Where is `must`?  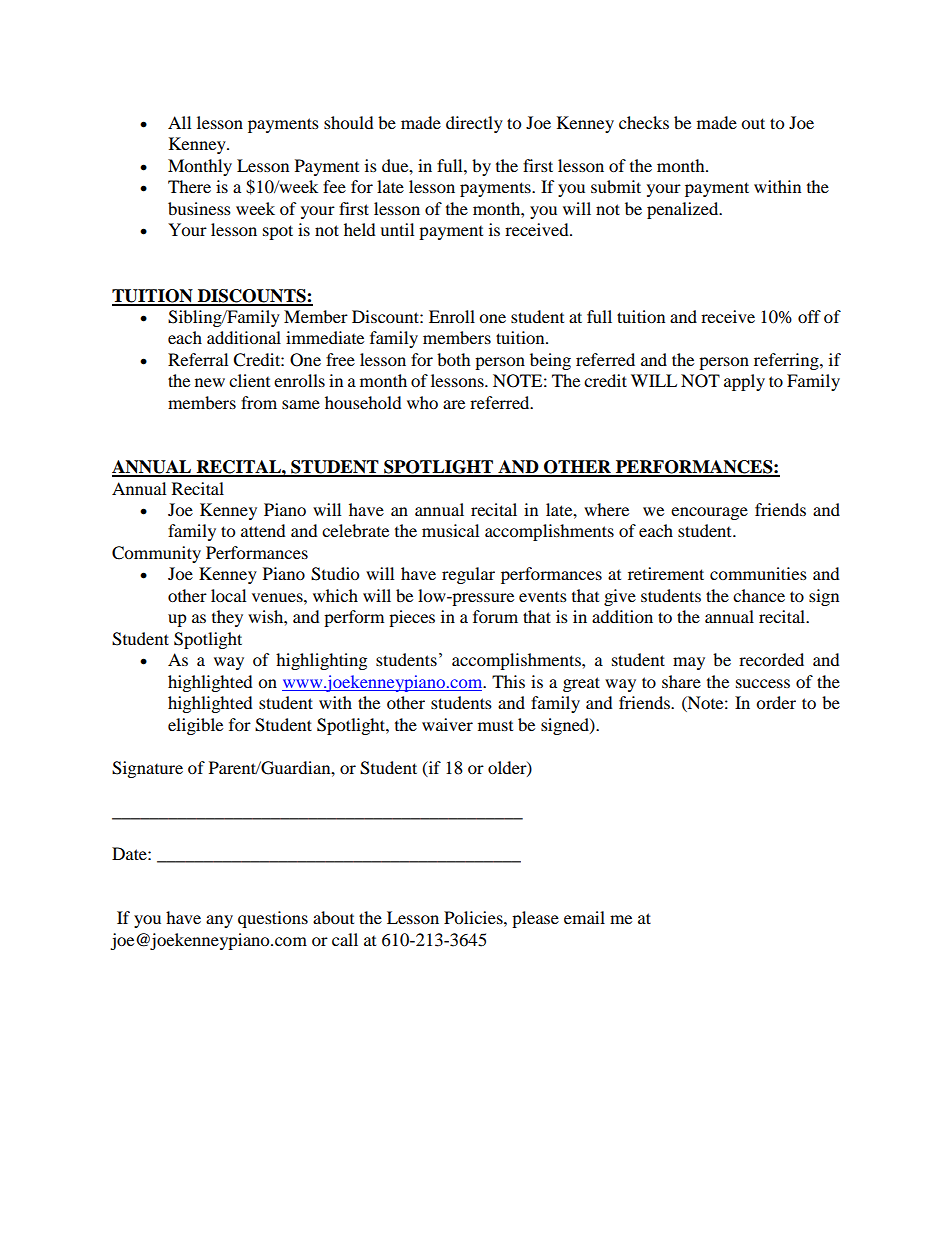 must is located at coordinates (495, 726).
